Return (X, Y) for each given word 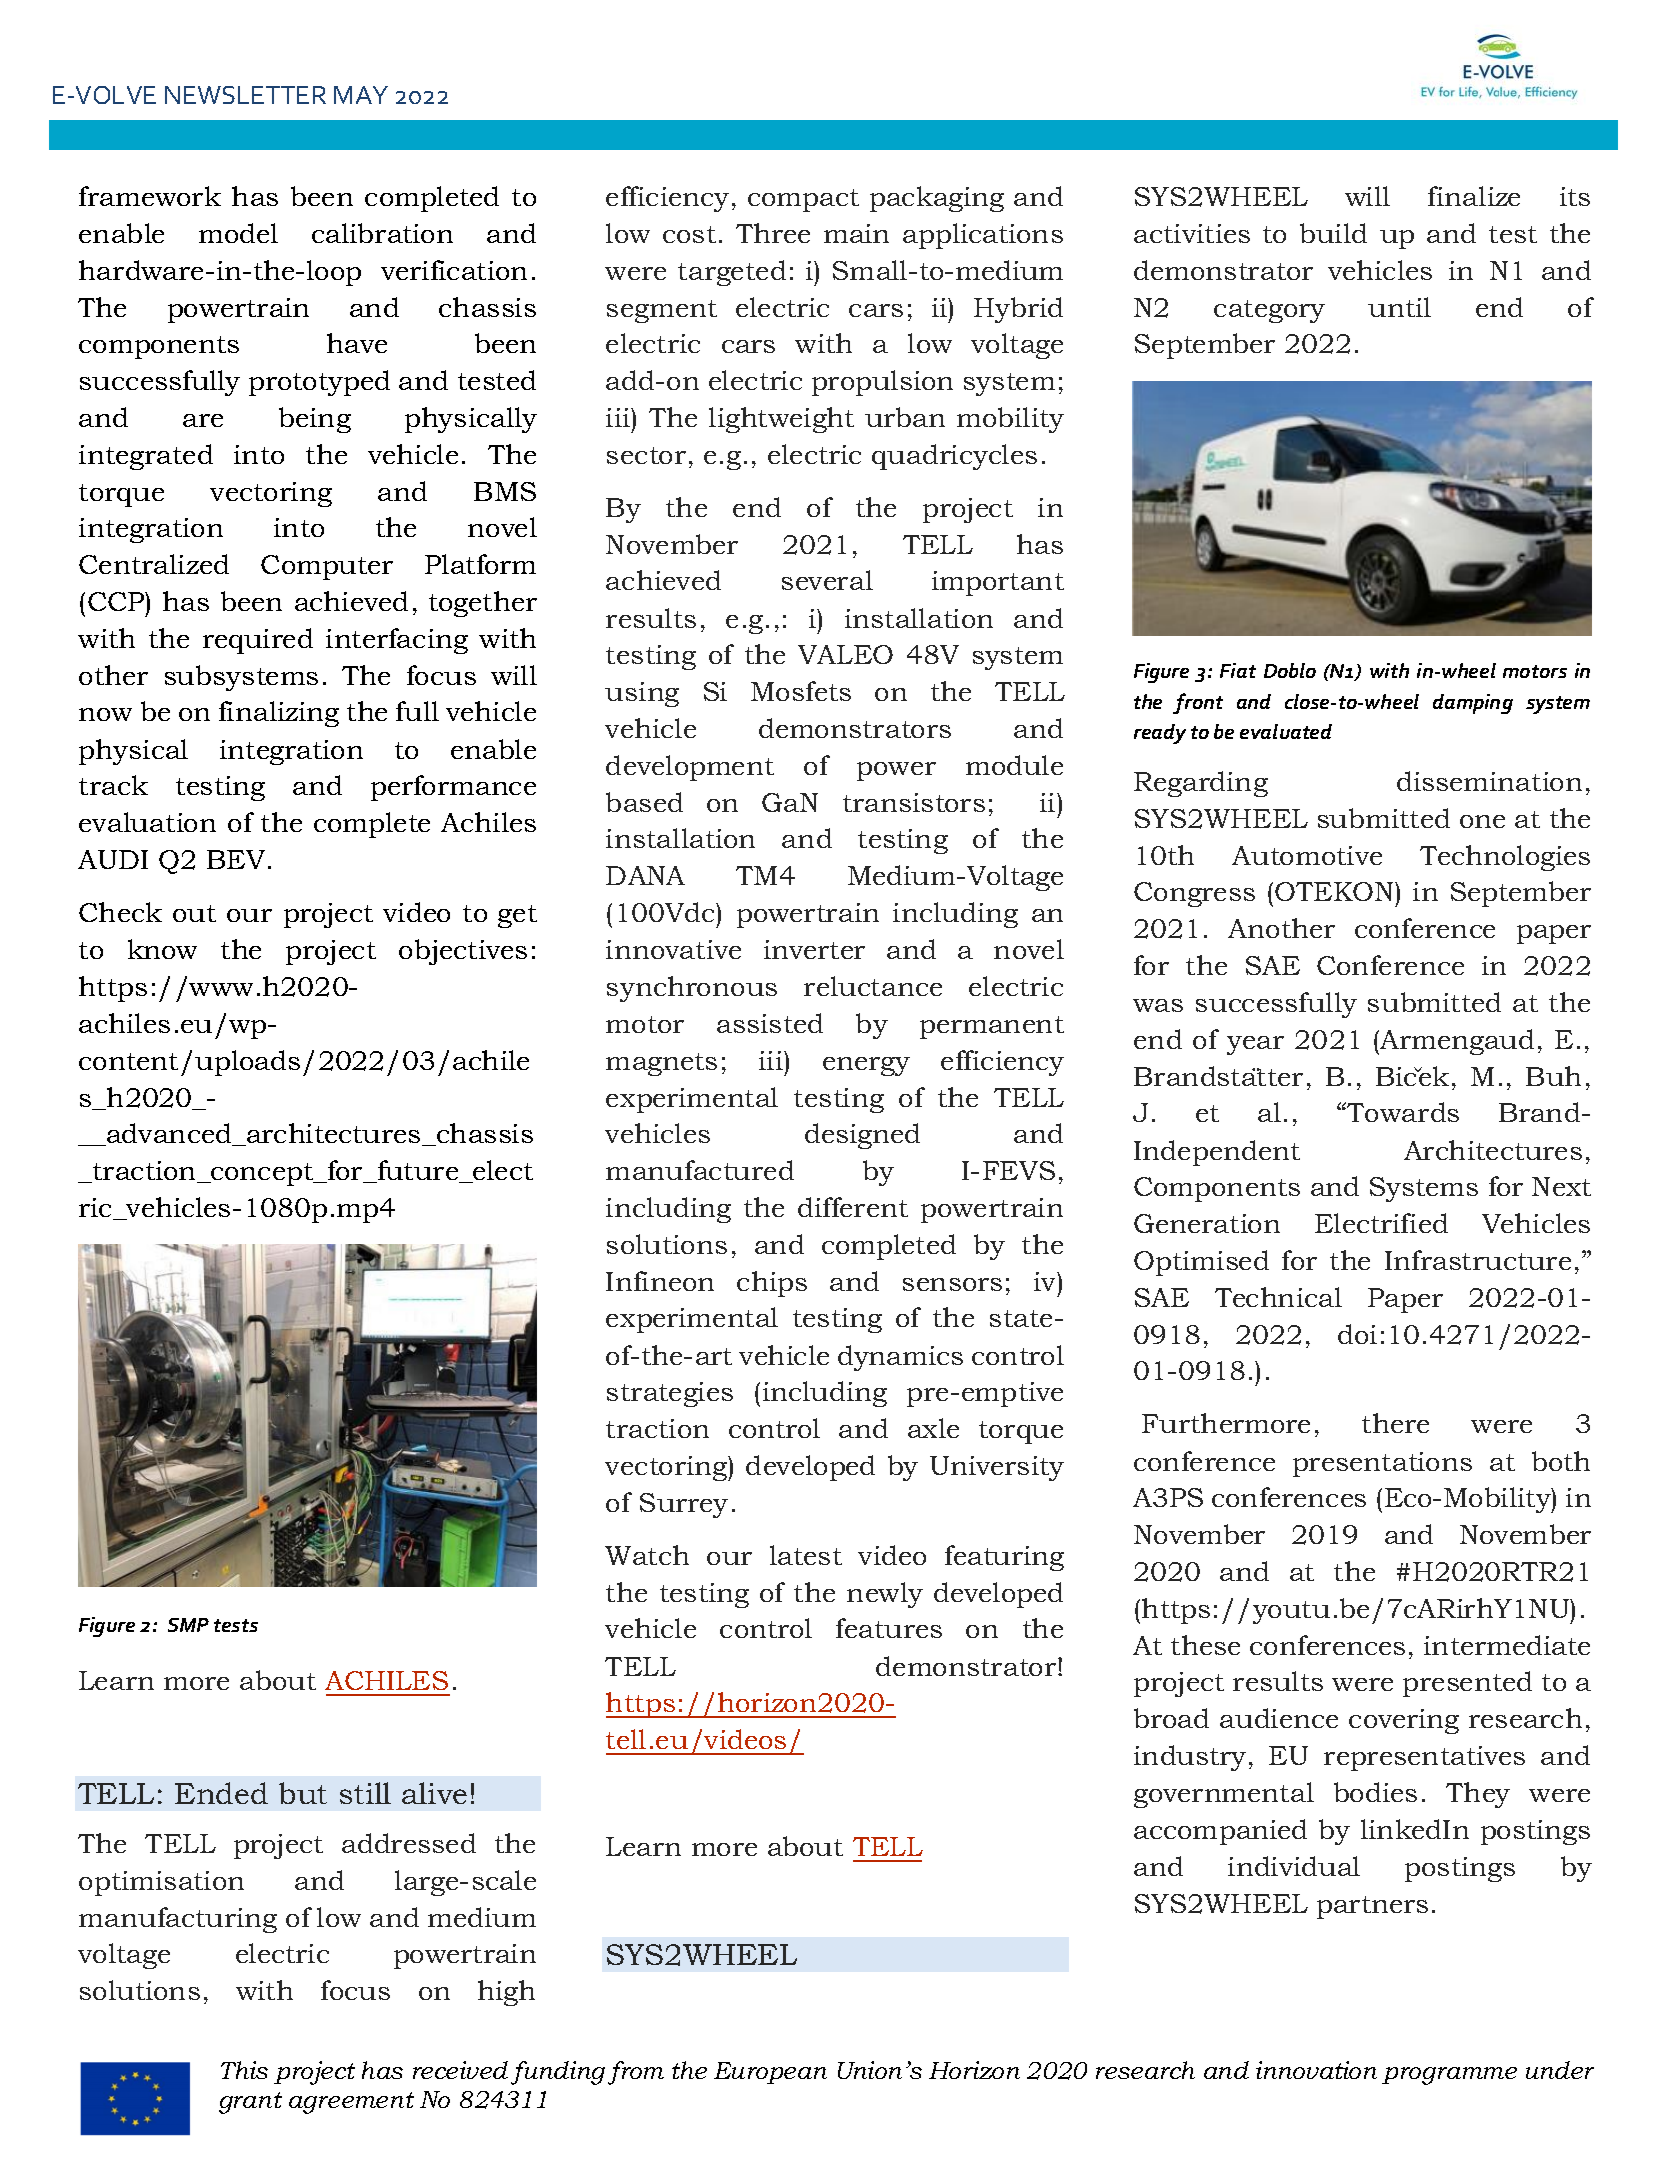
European (770, 2073)
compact (803, 200)
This (244, 2070)
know (162, 949)
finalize (1474, 196)
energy (866, 1066)
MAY (361, 95)
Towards (1402, 1112)
